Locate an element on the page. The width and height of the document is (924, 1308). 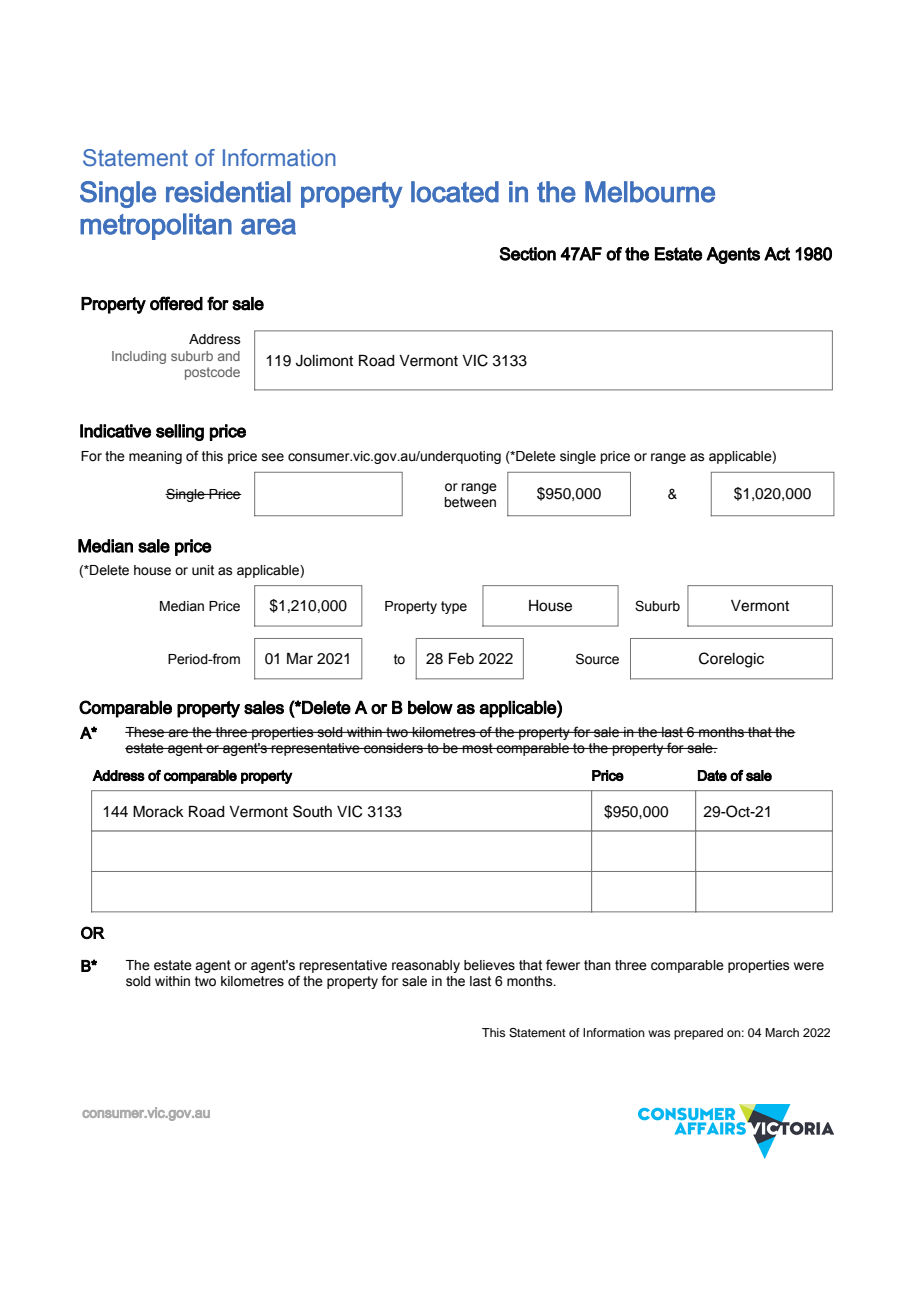
metropolitan is located at coordinates (156, 226).
